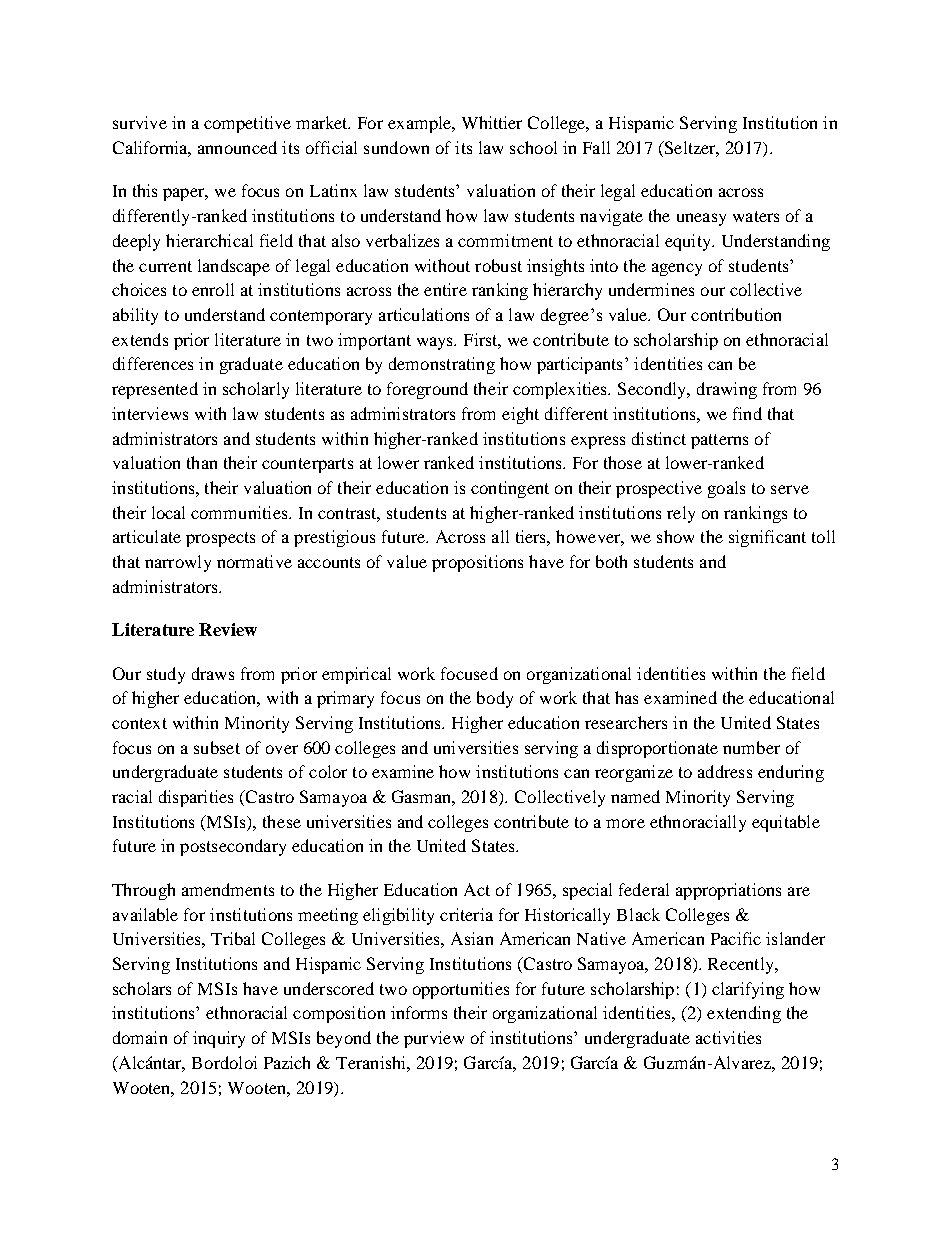 The width and height of the image is (952, 1233). Describe the element at coordinates (719, 441) in the image. I see `patterns` at that location.
